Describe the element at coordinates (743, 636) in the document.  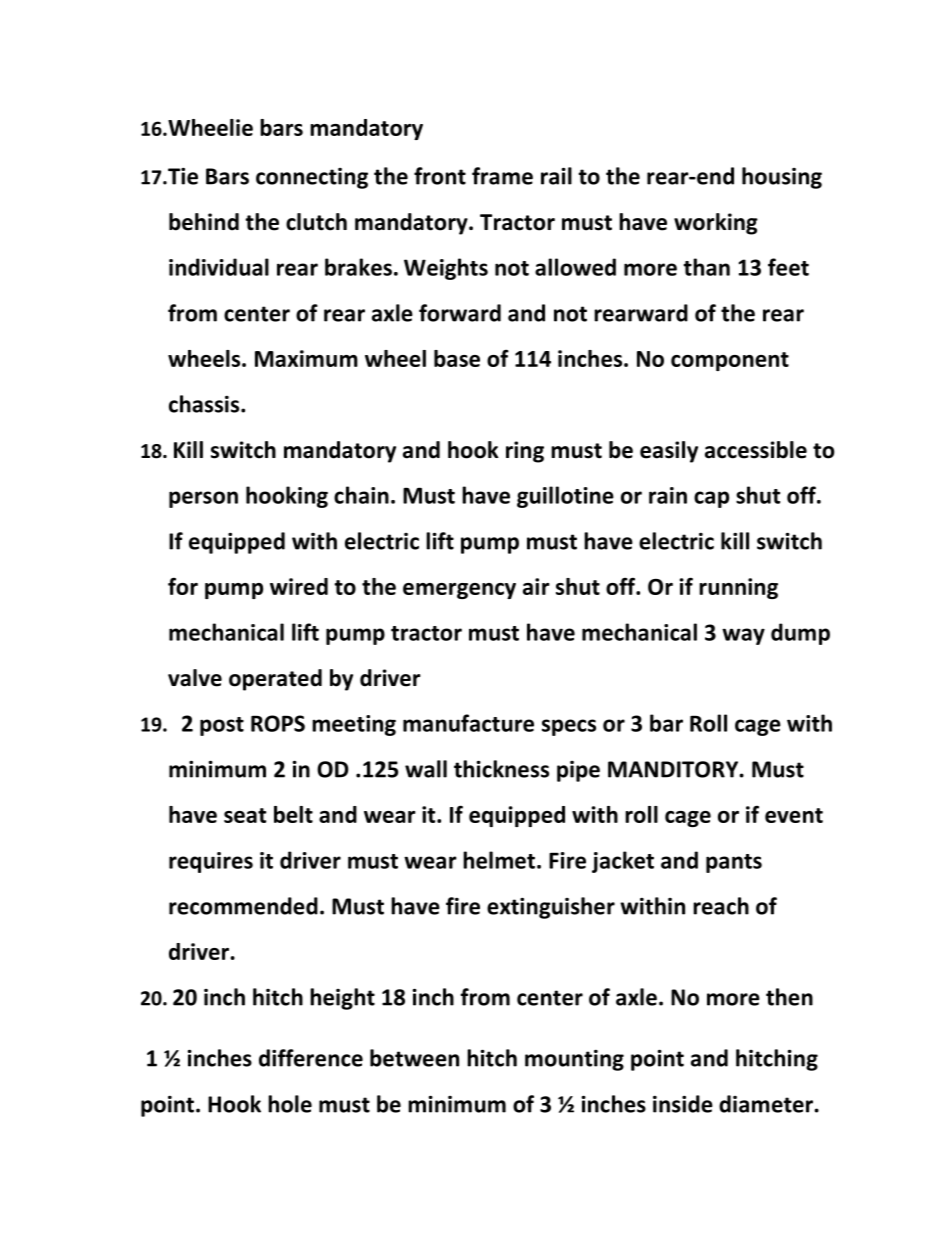
I see `way` at that location.
